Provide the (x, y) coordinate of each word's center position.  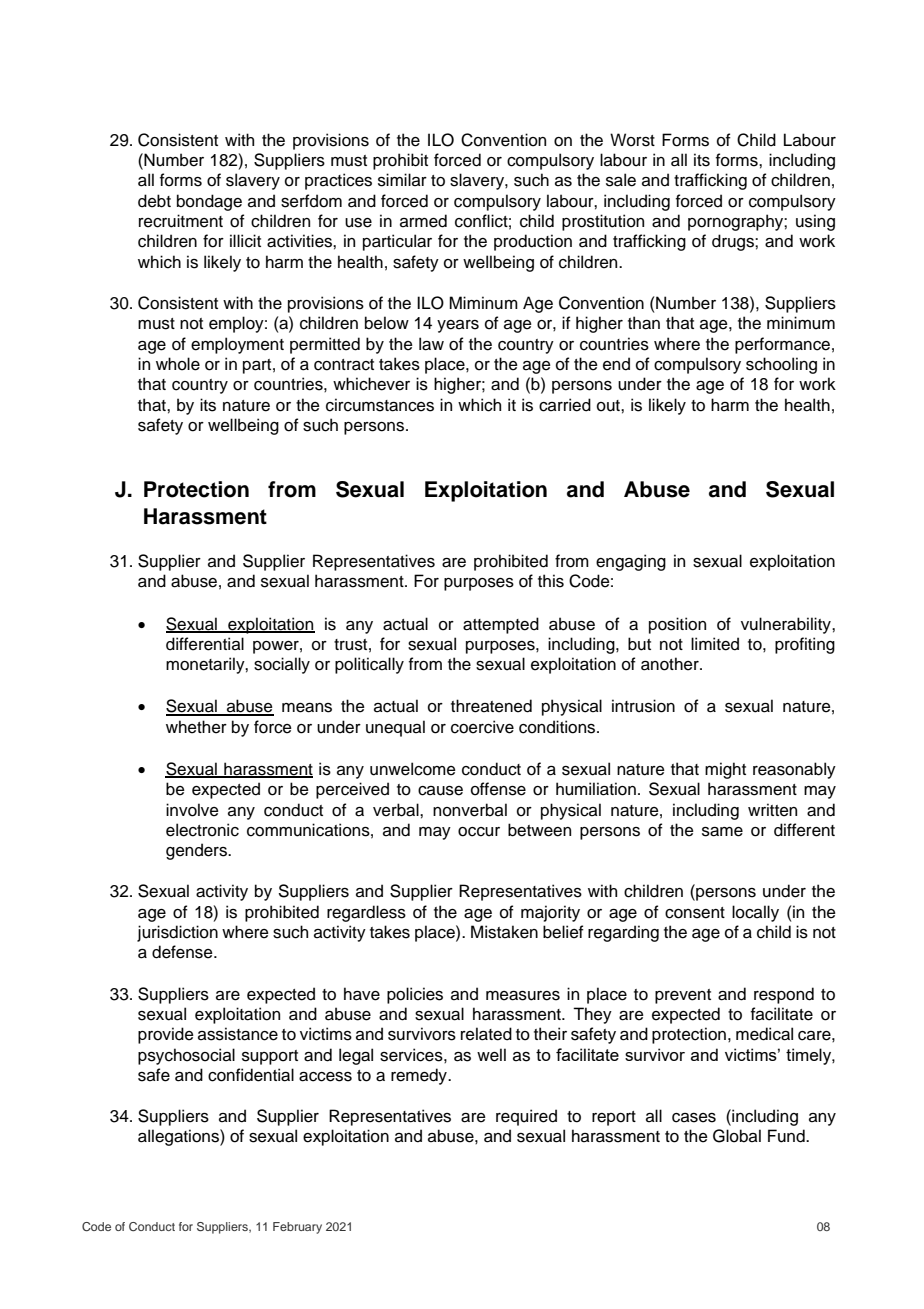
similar (402, 180)
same (722, 832)
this (551, 581)
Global (737, 1136)
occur (479, 832)
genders (197, 851)
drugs (734, 242)
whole (178, 364)
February (297, 1228)
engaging (631, 562)
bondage (209, 202)
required (526, 1117)
